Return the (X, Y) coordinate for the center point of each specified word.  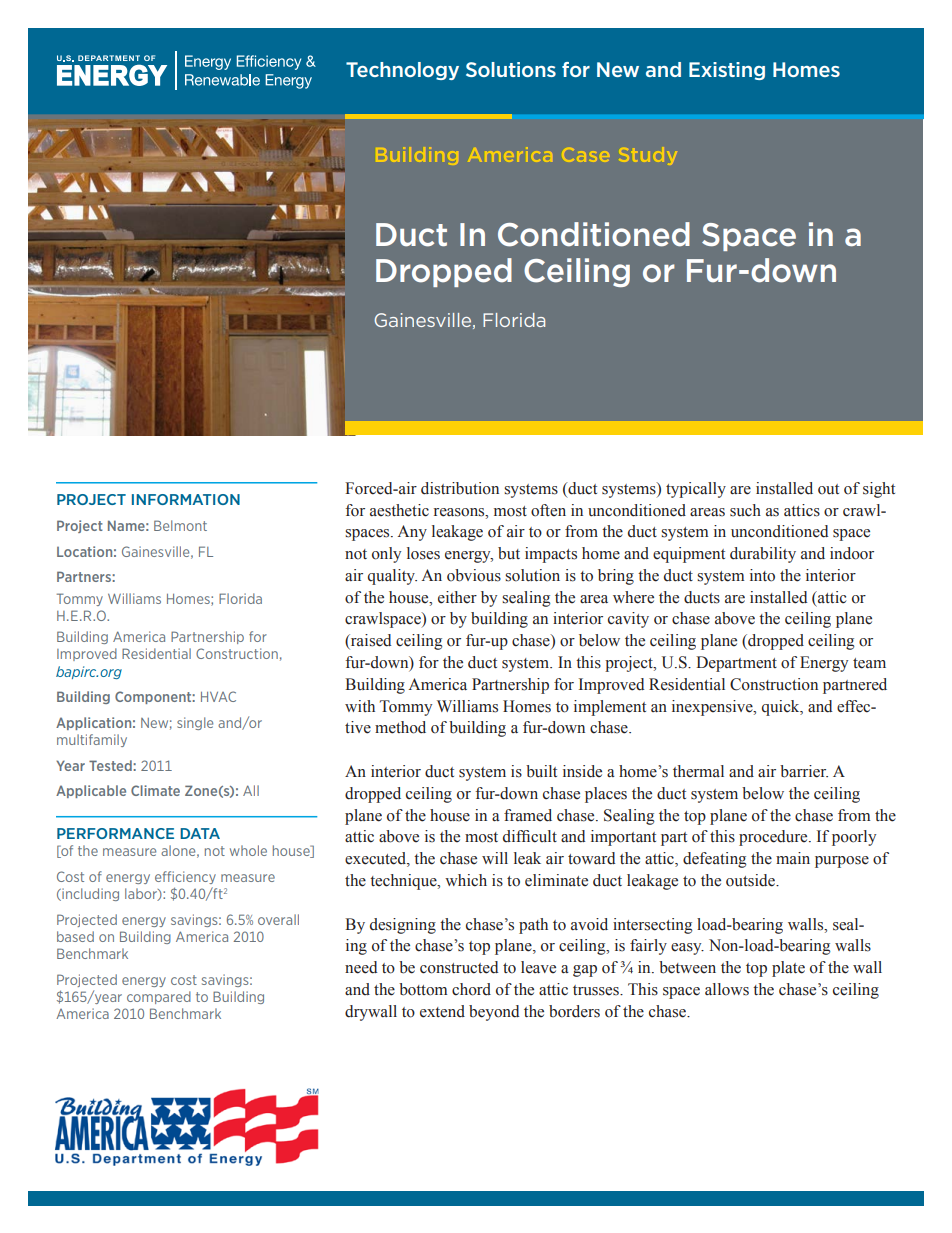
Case (586, 156)
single (195, 723)
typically (696, 490)
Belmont (180, 525)
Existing (727, 71)
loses (423, 553)
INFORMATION (186, 499)
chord (471, 989)
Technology (402, 71)
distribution (460, 488)
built (541, 771)
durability (763, 555)
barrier (804, 771)
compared (159, 997)
